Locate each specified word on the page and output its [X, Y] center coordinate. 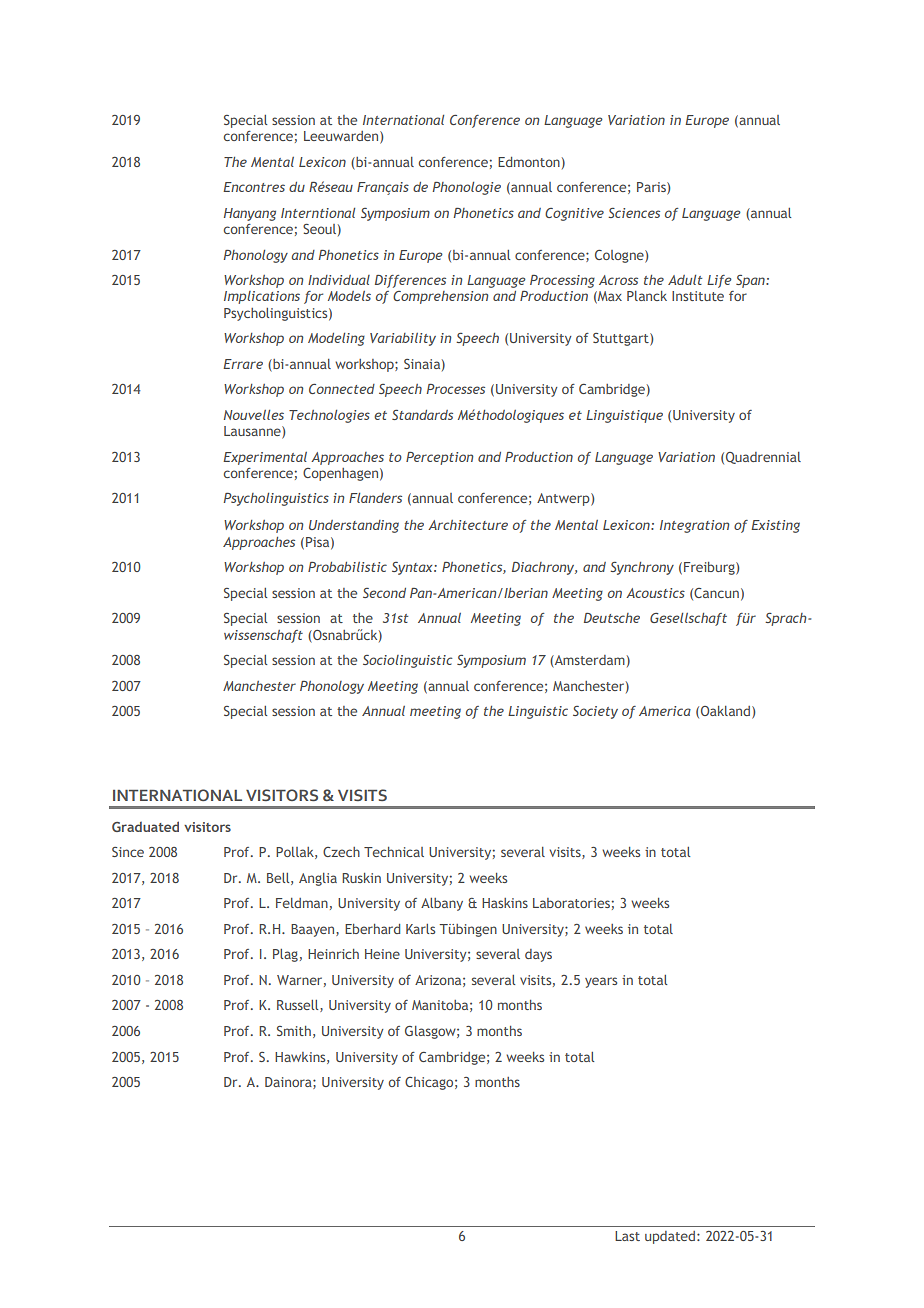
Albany [442, 904]
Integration [694, 526]
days [538, 955]
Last [627, 1236]
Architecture [468, 525]
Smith [294, 1031]
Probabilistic [347, 567]
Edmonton [529, 162]
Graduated [145, 826]
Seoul [319, 229]
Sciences [634, 213]
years [601, 982]
